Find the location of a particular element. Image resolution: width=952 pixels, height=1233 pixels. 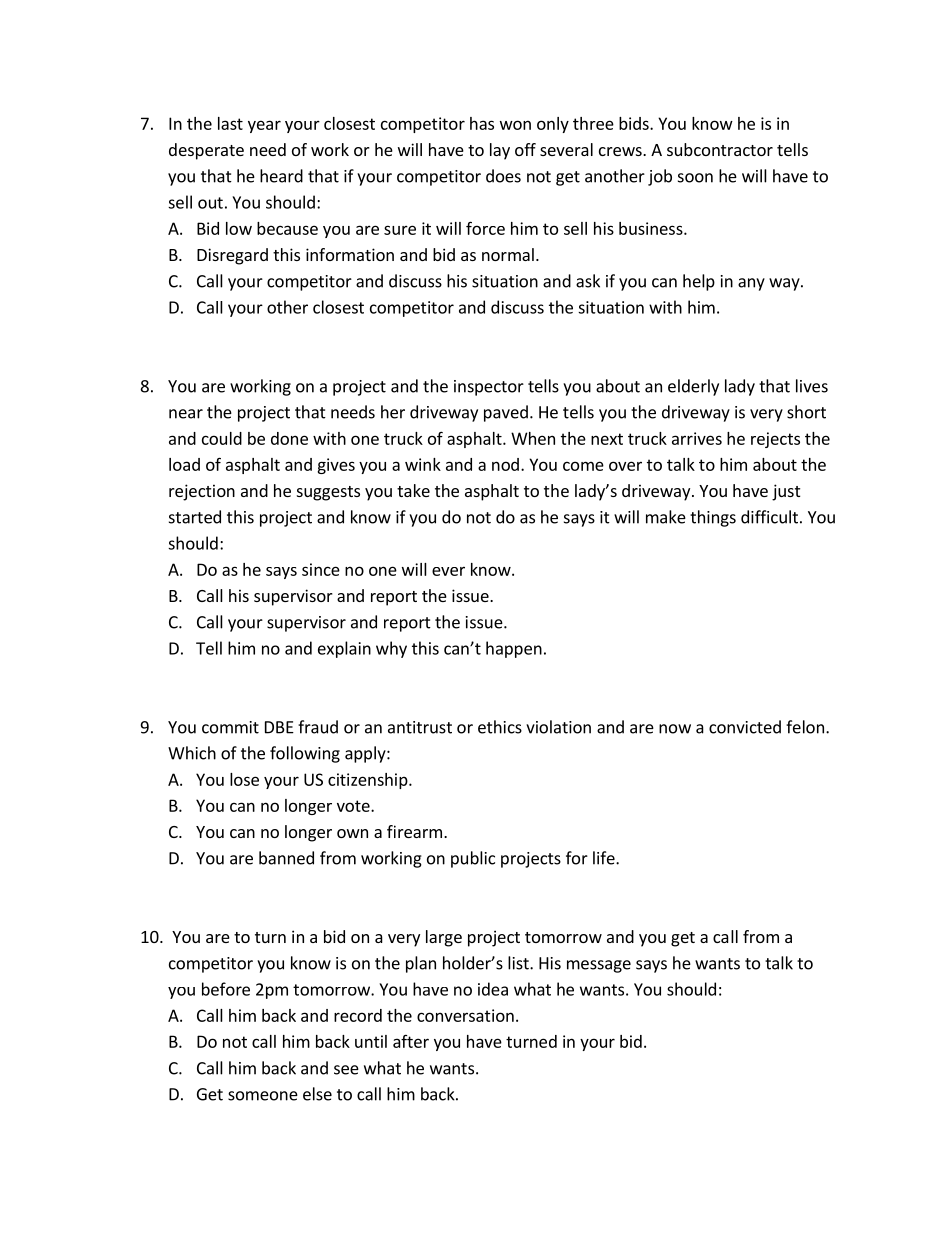

subcontractor is located at coordinates (720, 149).
